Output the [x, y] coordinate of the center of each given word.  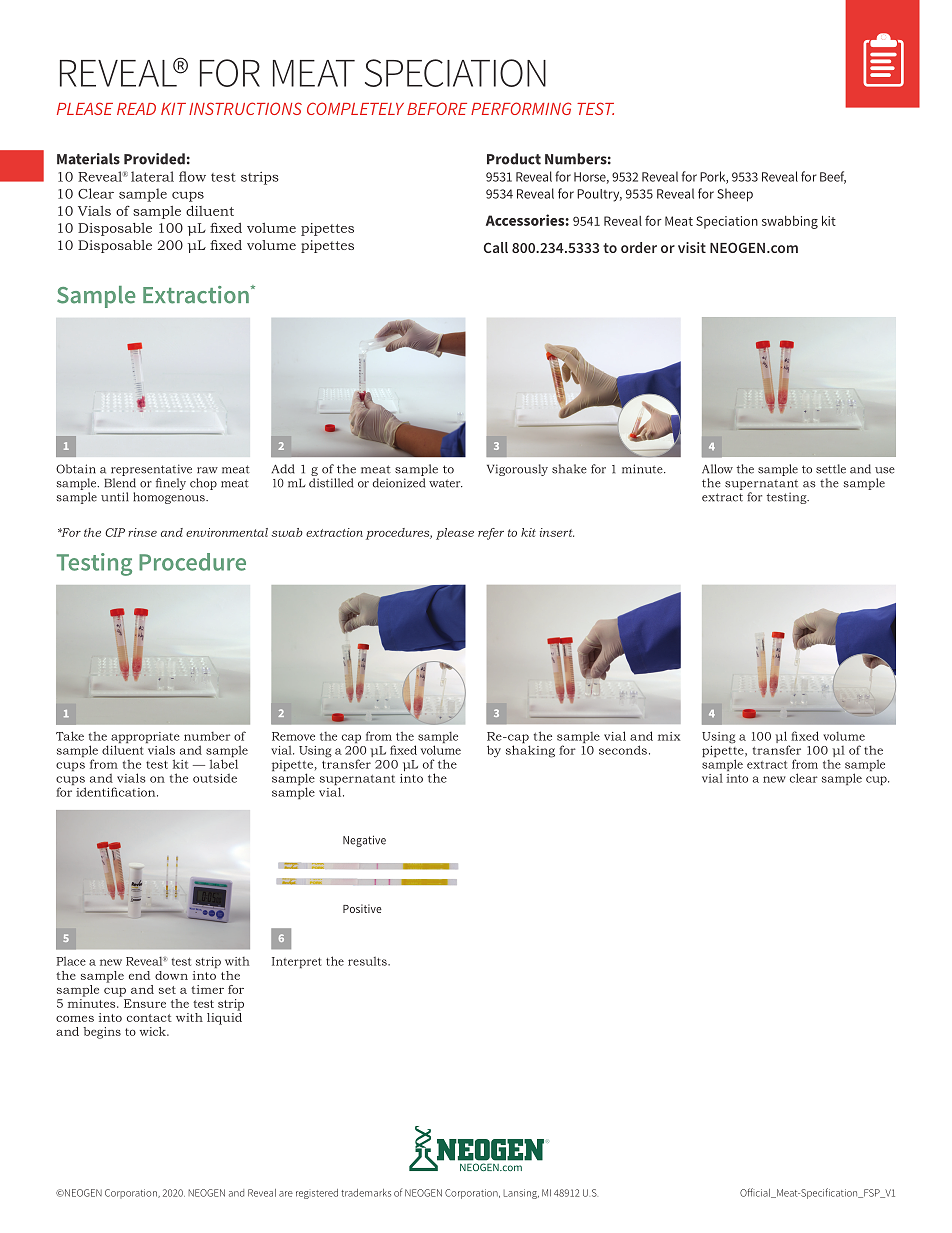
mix [669, 736]
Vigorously [517, 470]
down [171, 975]
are [286, 1194]
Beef [833, 177]
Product [514, 159]
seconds [623, 750]
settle [831, 469]
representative [151, 470]
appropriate [145, 739]
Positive [362, 908]
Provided [154, 159]
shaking [530, 751]
